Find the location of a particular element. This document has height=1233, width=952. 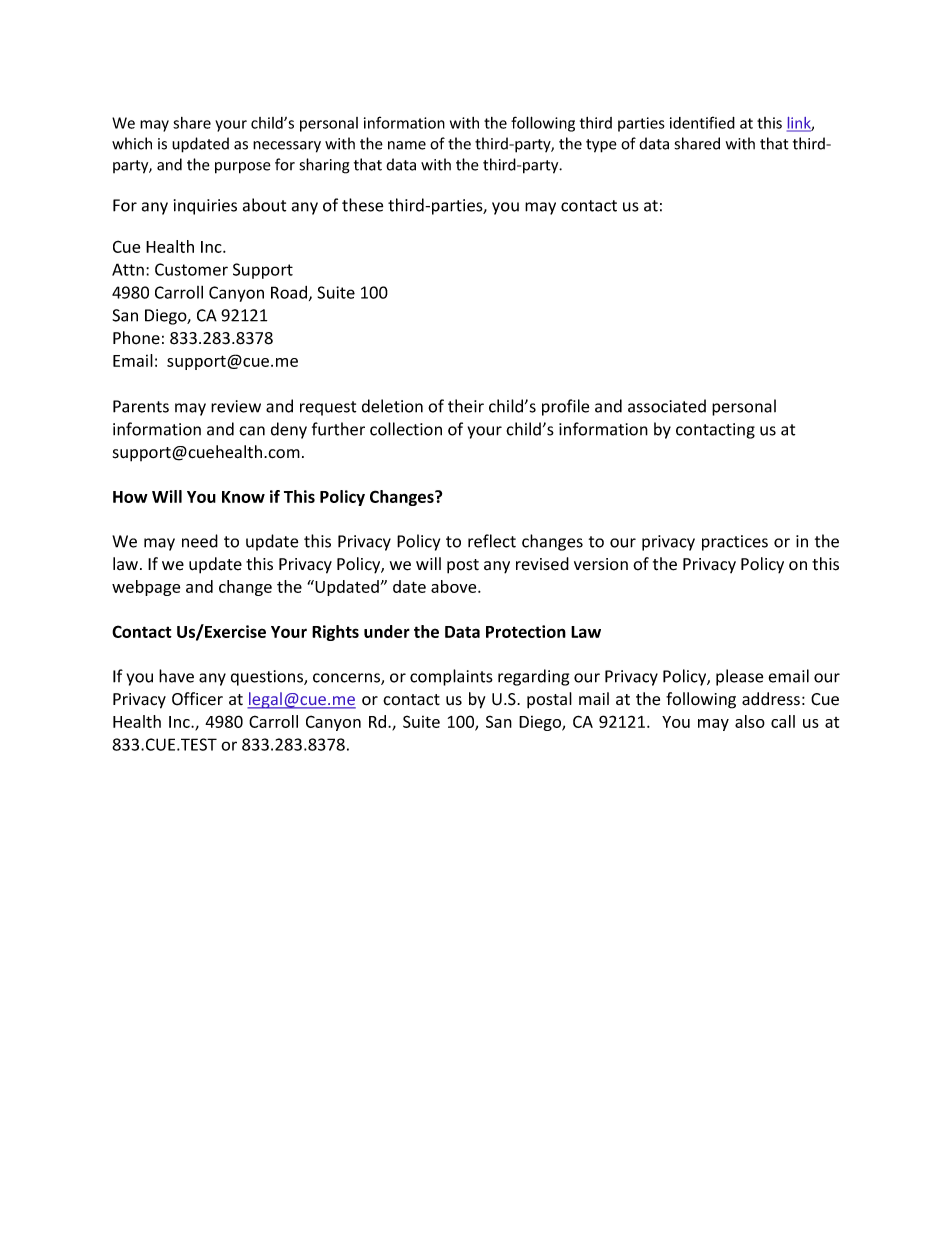

Officer is located at coordinates (197, 699).
